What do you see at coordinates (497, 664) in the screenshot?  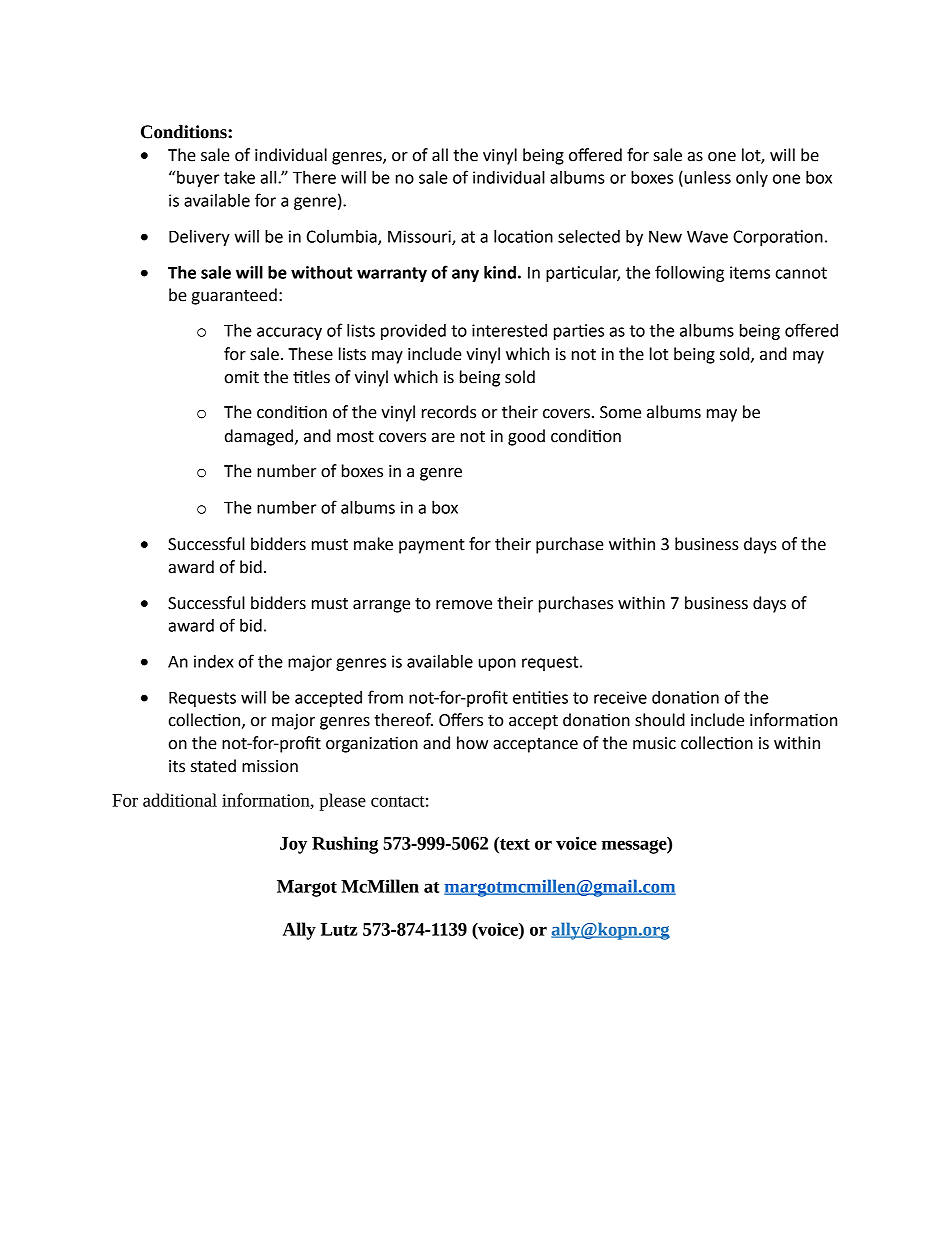 I see `upon` at bounding box center [497, 664].
